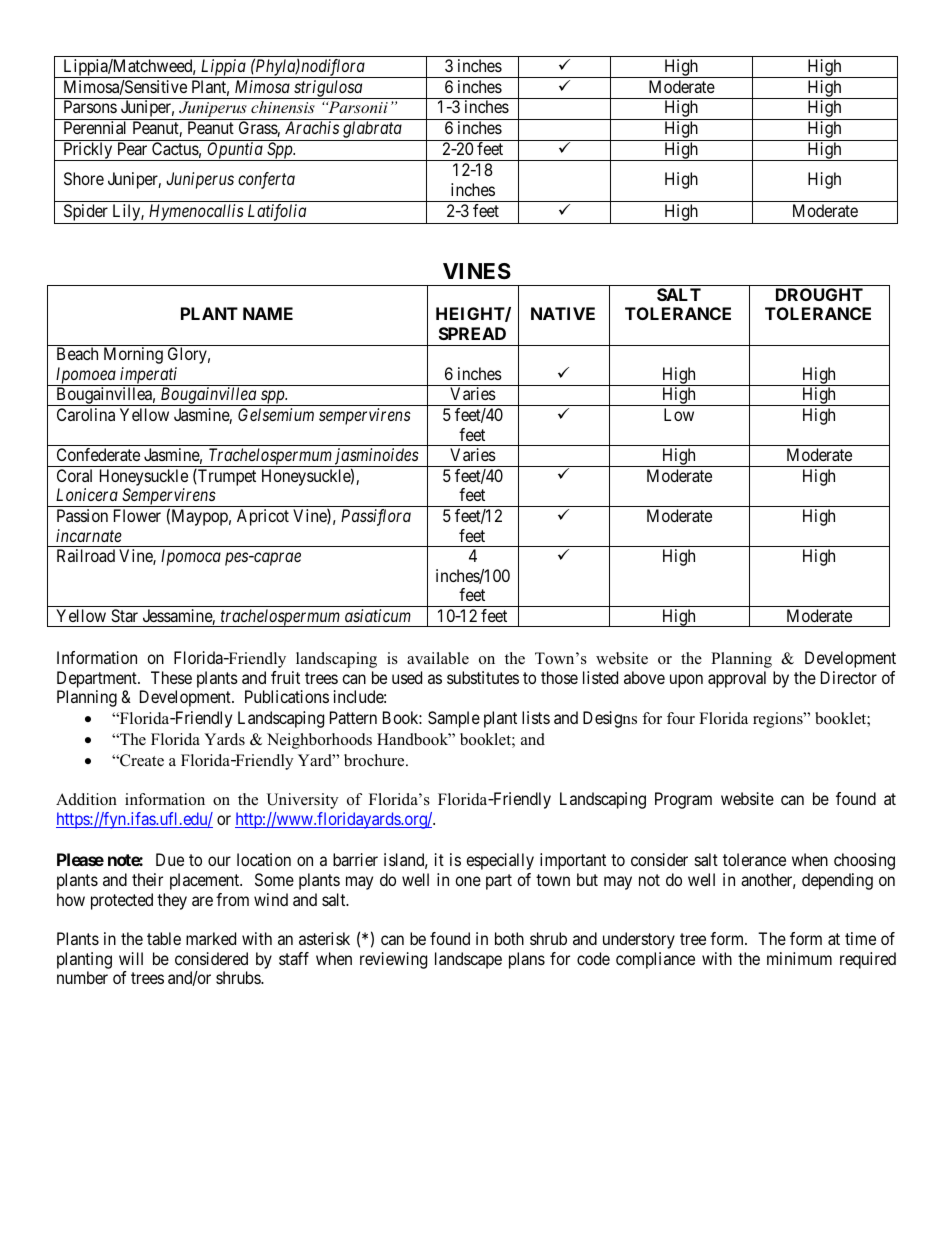  What do you see at coordinates (283, 107) in the document?
I see `chinensis` at bounding box center [283, 107].
